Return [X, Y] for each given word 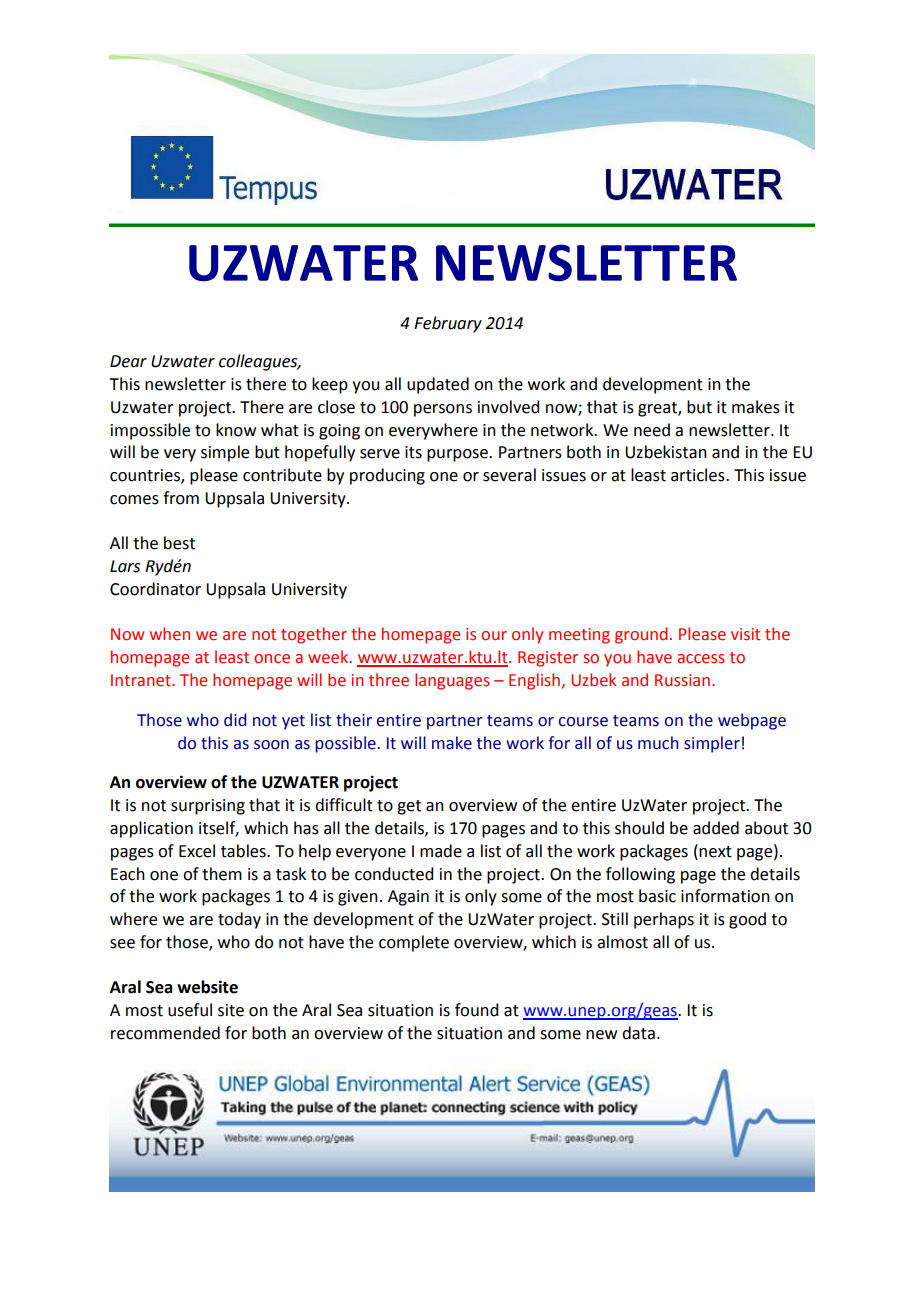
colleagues [259, 362]
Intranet [142, 680]
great [658, 409]
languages [452, 681]
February [448, 324]
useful [190, 1010]
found [476, 1010]
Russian [682, 680]
